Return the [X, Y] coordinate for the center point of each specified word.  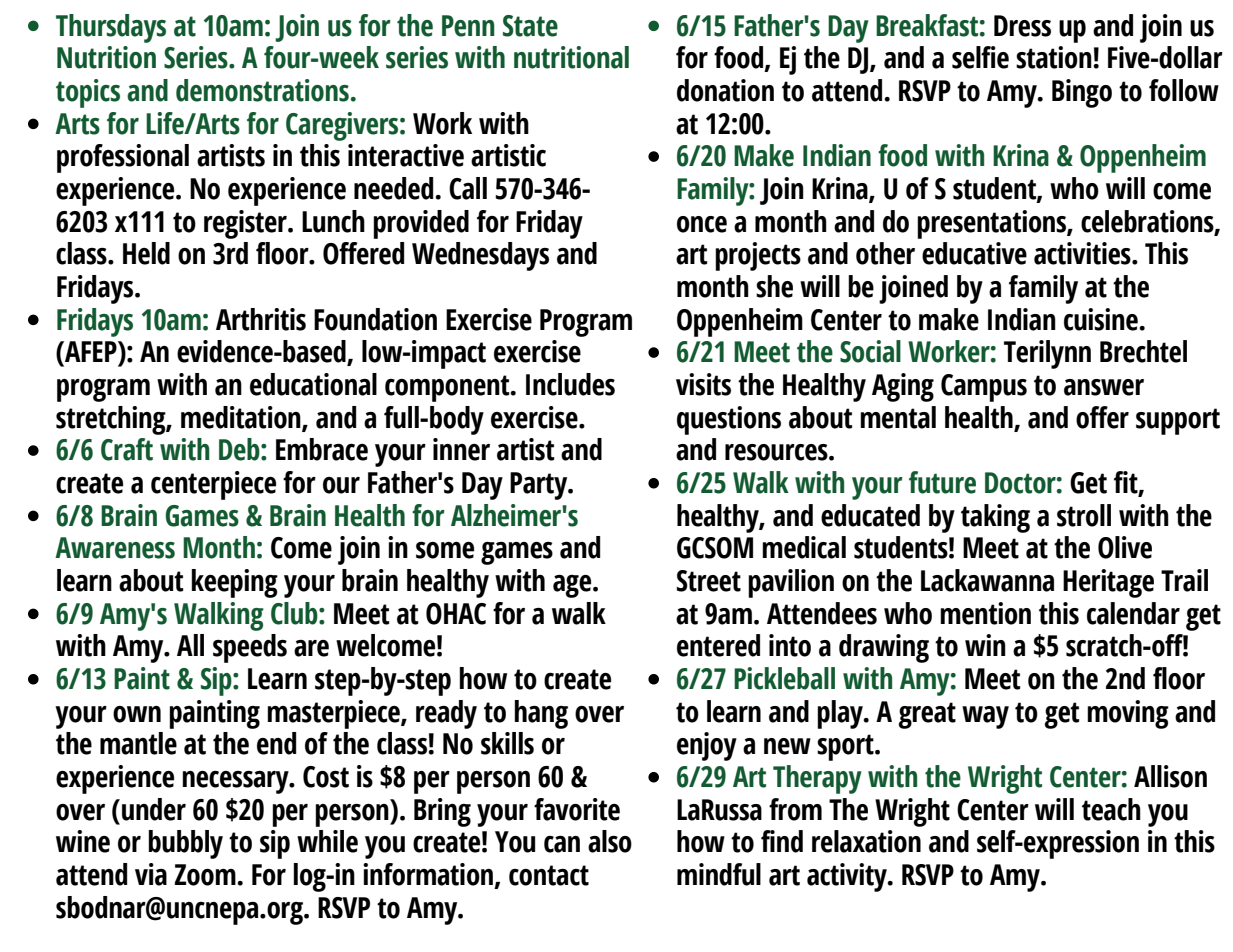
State [530, 26]
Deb [240, 449]
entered [718, 645]
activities [1083, 253]
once [702, 224]
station [1055, 57]
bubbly [185, 844]
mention [985, 613]
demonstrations [262, 90]
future [942, 482]
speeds [250, 648]
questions [729, 420]
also [610, 841]
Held [146, 253]
